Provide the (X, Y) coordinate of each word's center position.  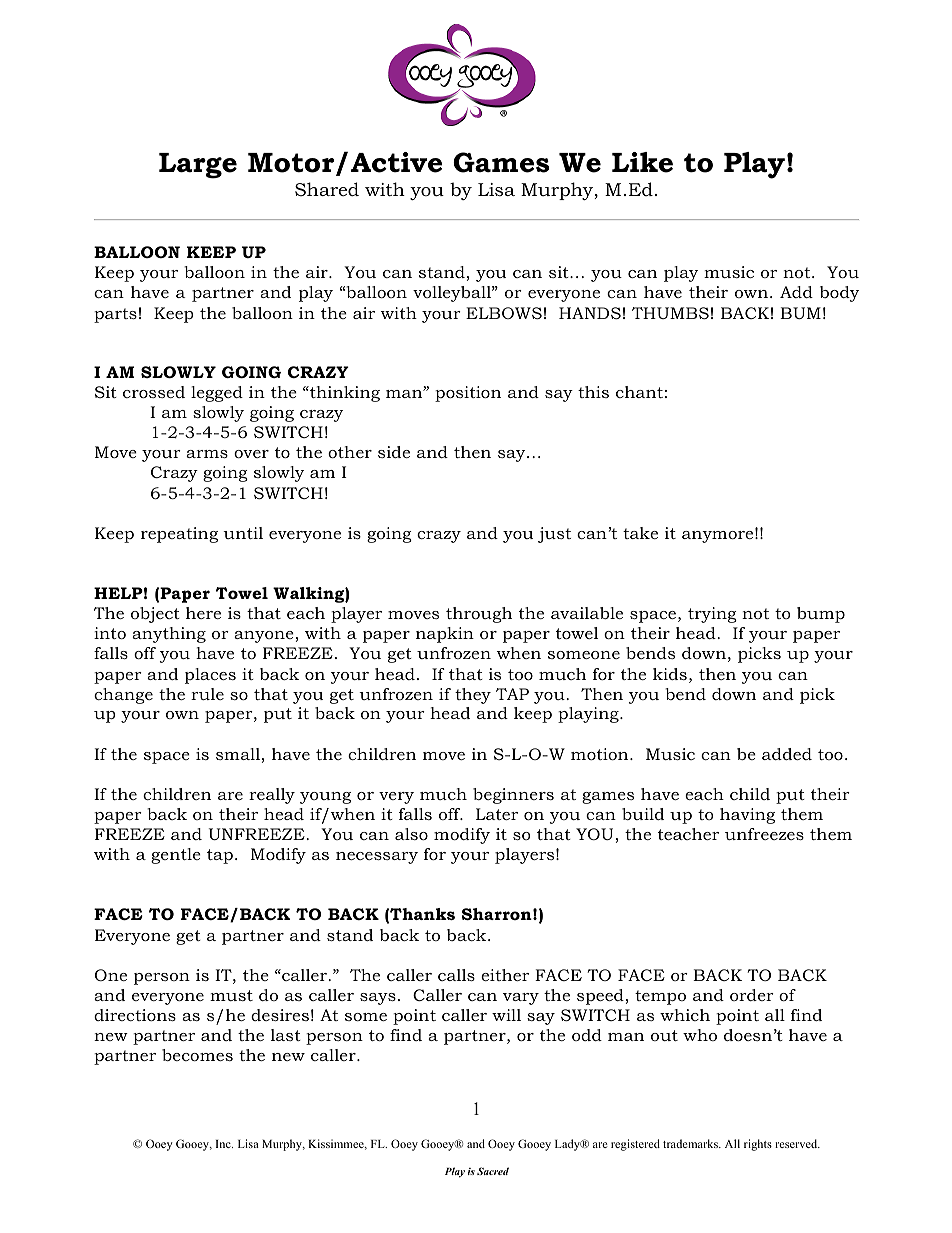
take (640, 533)
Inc (224, 1144)
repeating (179, 535)
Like (642, 162)
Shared (327, 189)
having (747, 816)
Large (198, 166)
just (554, 535)
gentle (176, 856)
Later (497, 814)
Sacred (493, 1171)
